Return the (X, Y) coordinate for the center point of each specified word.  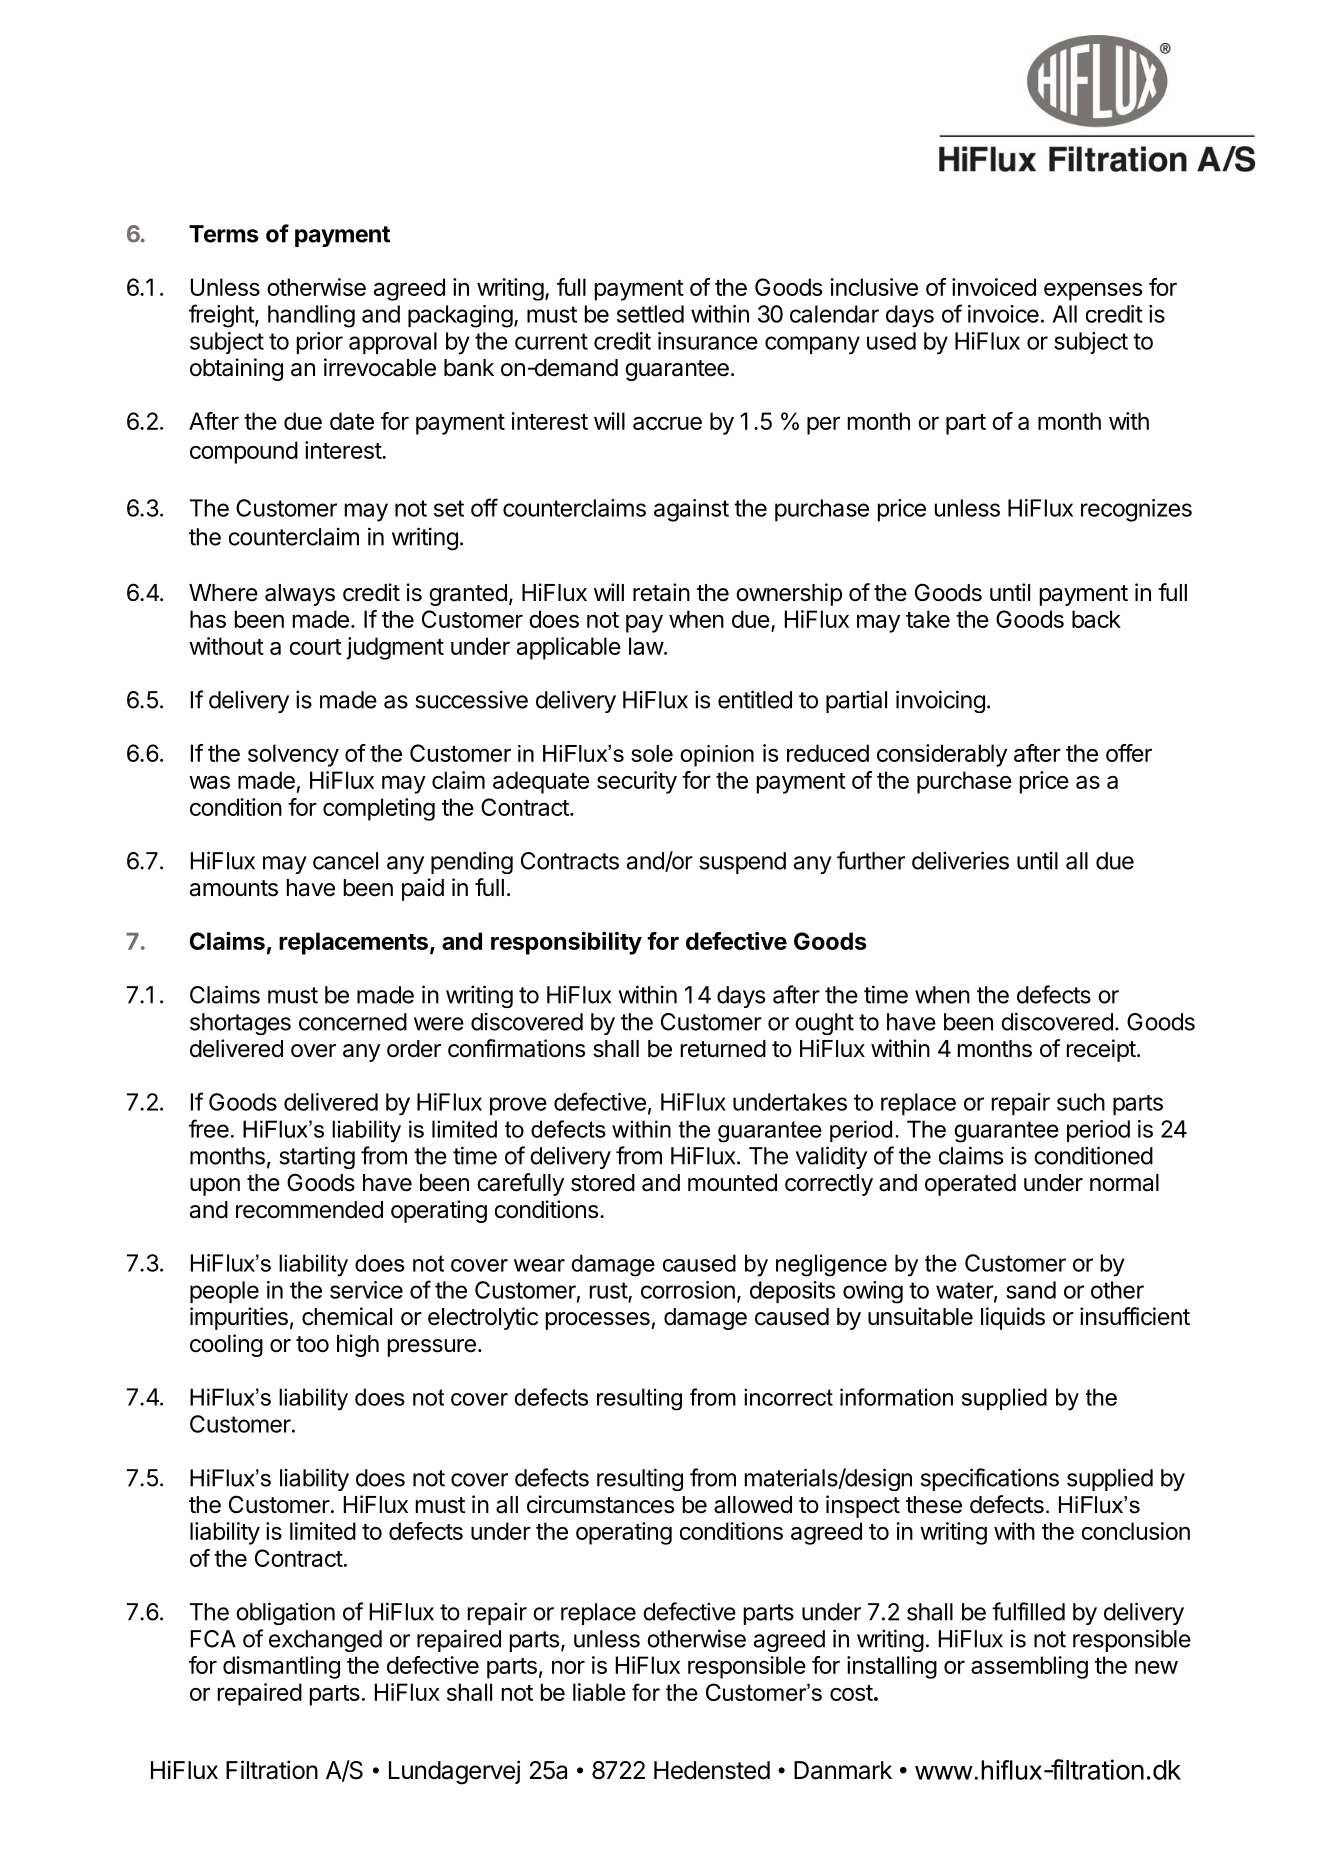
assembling (1029, 1667)
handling (311, 316)
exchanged (325, 1641)
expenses (1093, 292)
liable (599, 1692)
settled (650, 314)
